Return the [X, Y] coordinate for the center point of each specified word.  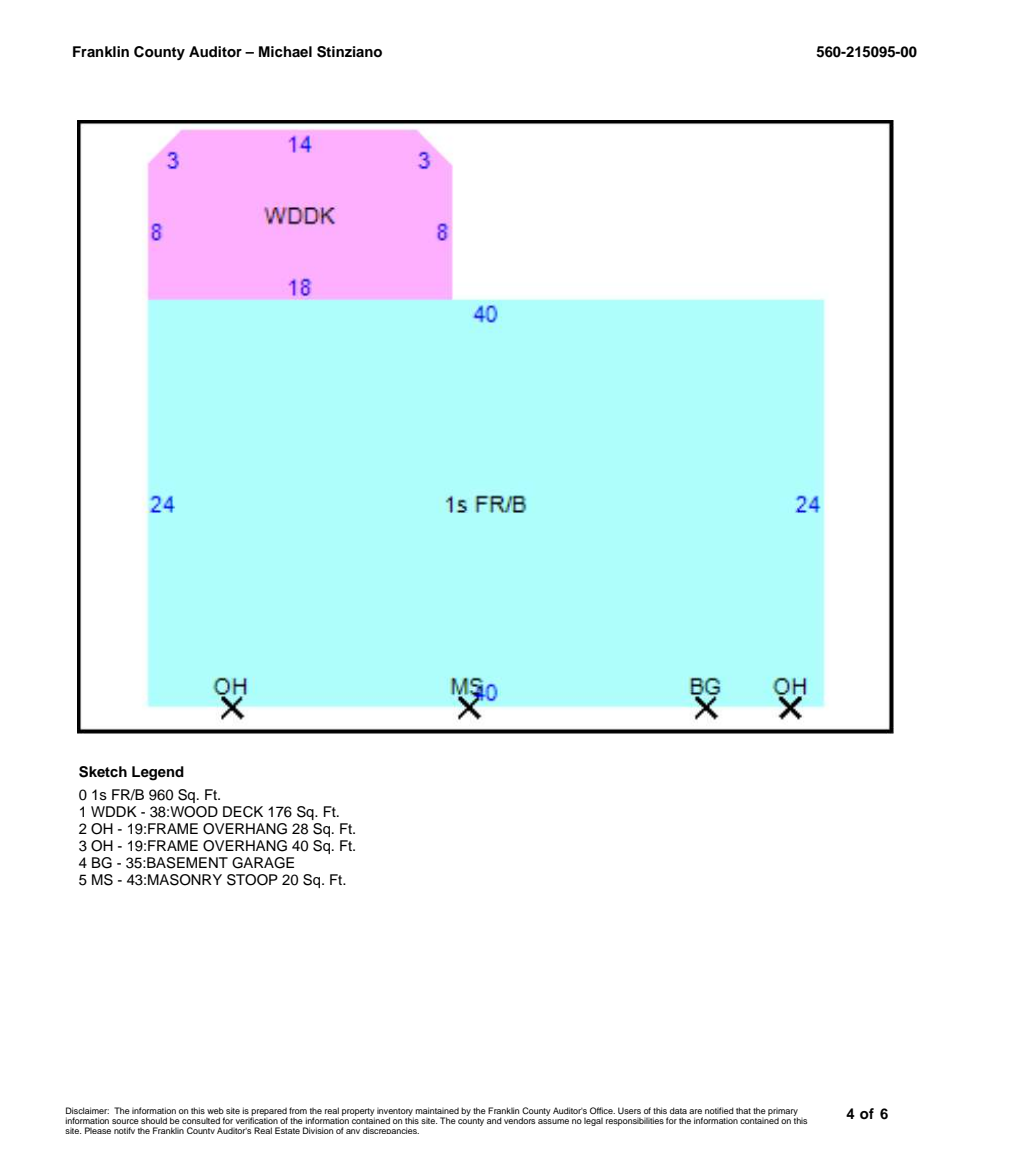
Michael [285, 51]
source [125, 1121]
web [215, 1110]
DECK [243, 812]
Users [629, 1110]
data [678, 1110]
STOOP [252, 880]
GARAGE [263, 863]
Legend [158, 773]
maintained [437, 1110]
